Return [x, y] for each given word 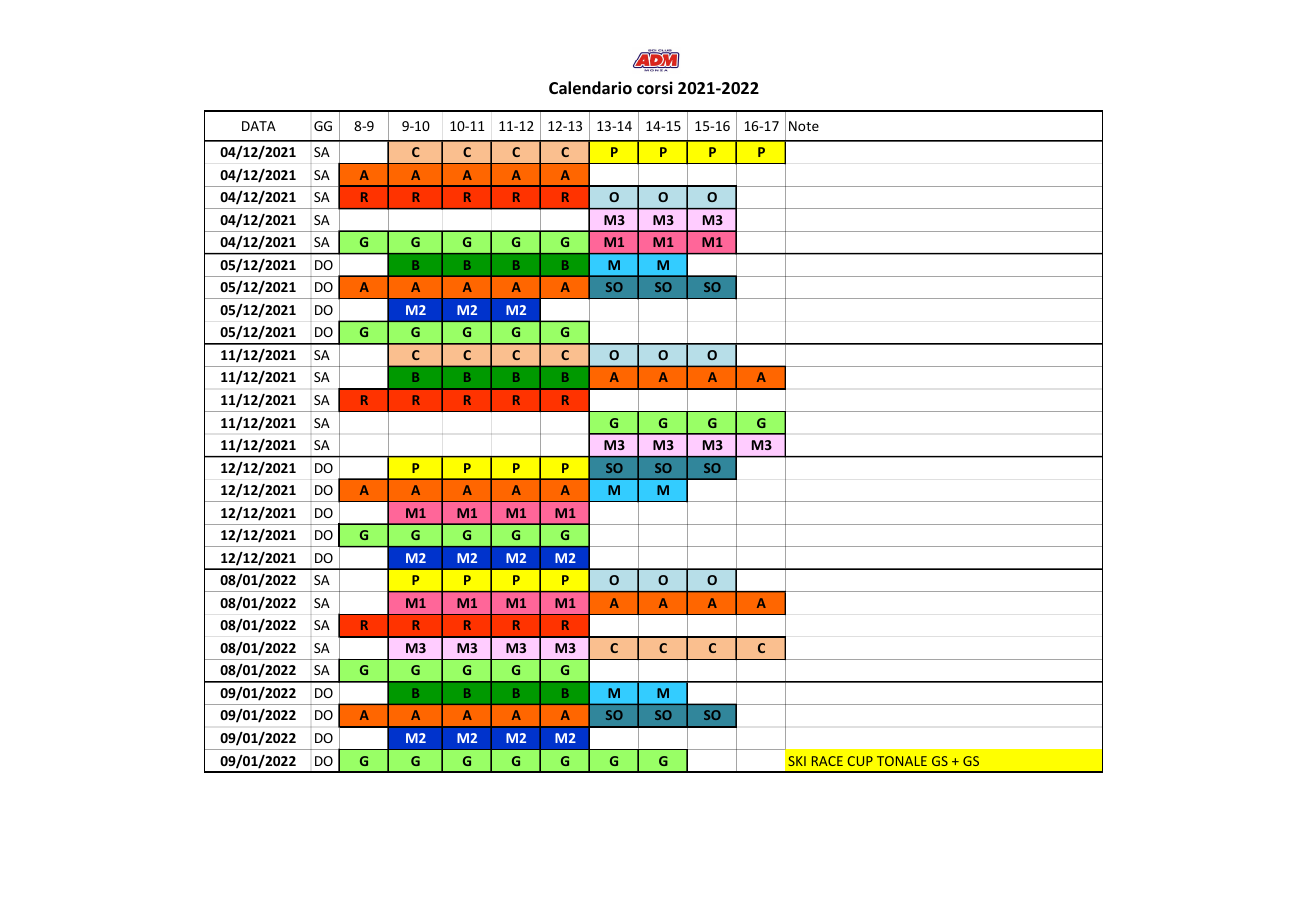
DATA [259, 126]
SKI [797, 761]
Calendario [590, 88]
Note [804, 126]
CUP [860, 761]
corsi [655, 88]
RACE [827, 761]
